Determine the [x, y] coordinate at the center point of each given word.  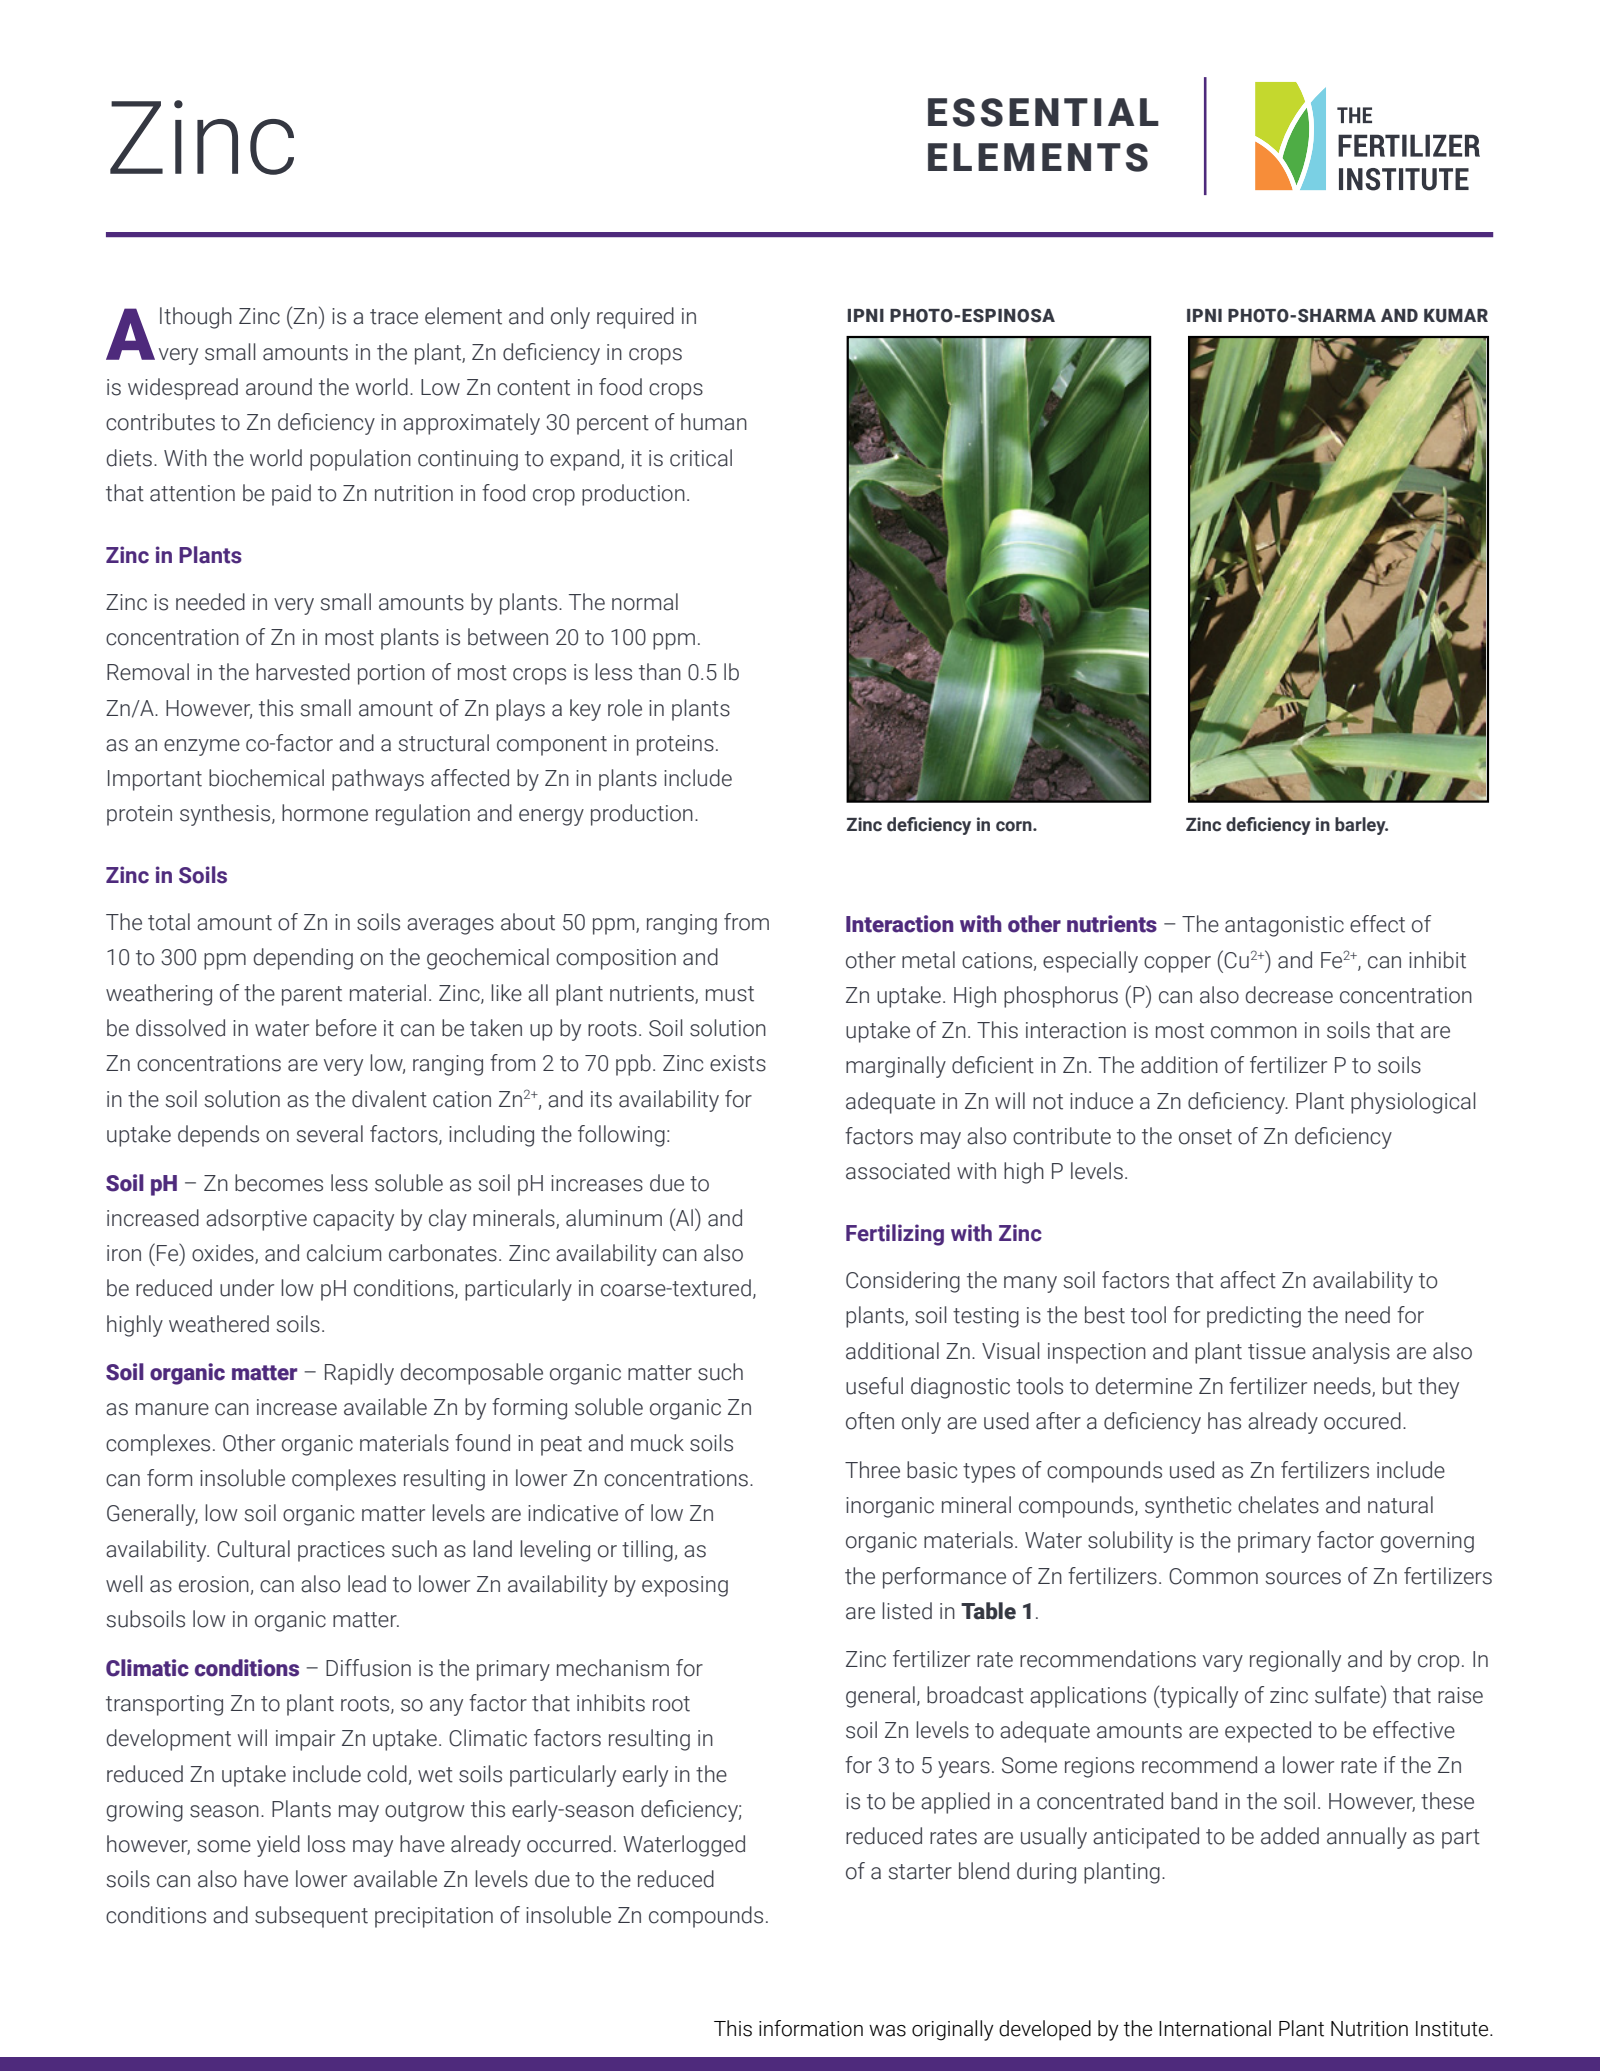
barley [1361, 826]
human [714, 422]
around [279, 387]
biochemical [266, 778]
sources [1303, 1578]
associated [898, 1171]
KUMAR [1456, 316]
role [625, 708]
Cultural [253, 1549]
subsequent [311, 1917]
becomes [279, 1183]
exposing [685, 1586]
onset [1205, 1137]
